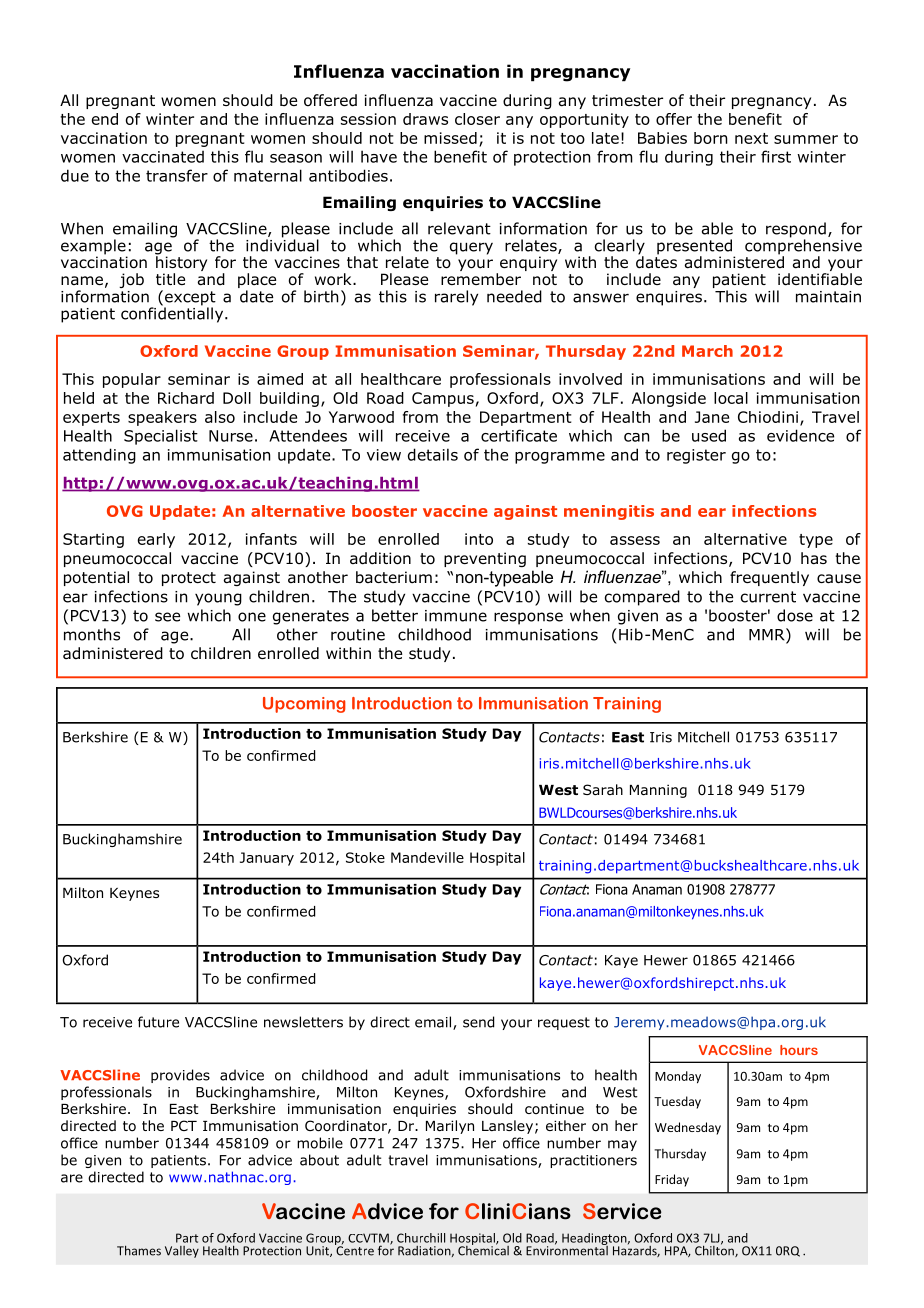 The height and width of the screenshot is (1308, 924). Describe the element at coordinates (450, 138) in the screenshot. I see `missed` at that location.
